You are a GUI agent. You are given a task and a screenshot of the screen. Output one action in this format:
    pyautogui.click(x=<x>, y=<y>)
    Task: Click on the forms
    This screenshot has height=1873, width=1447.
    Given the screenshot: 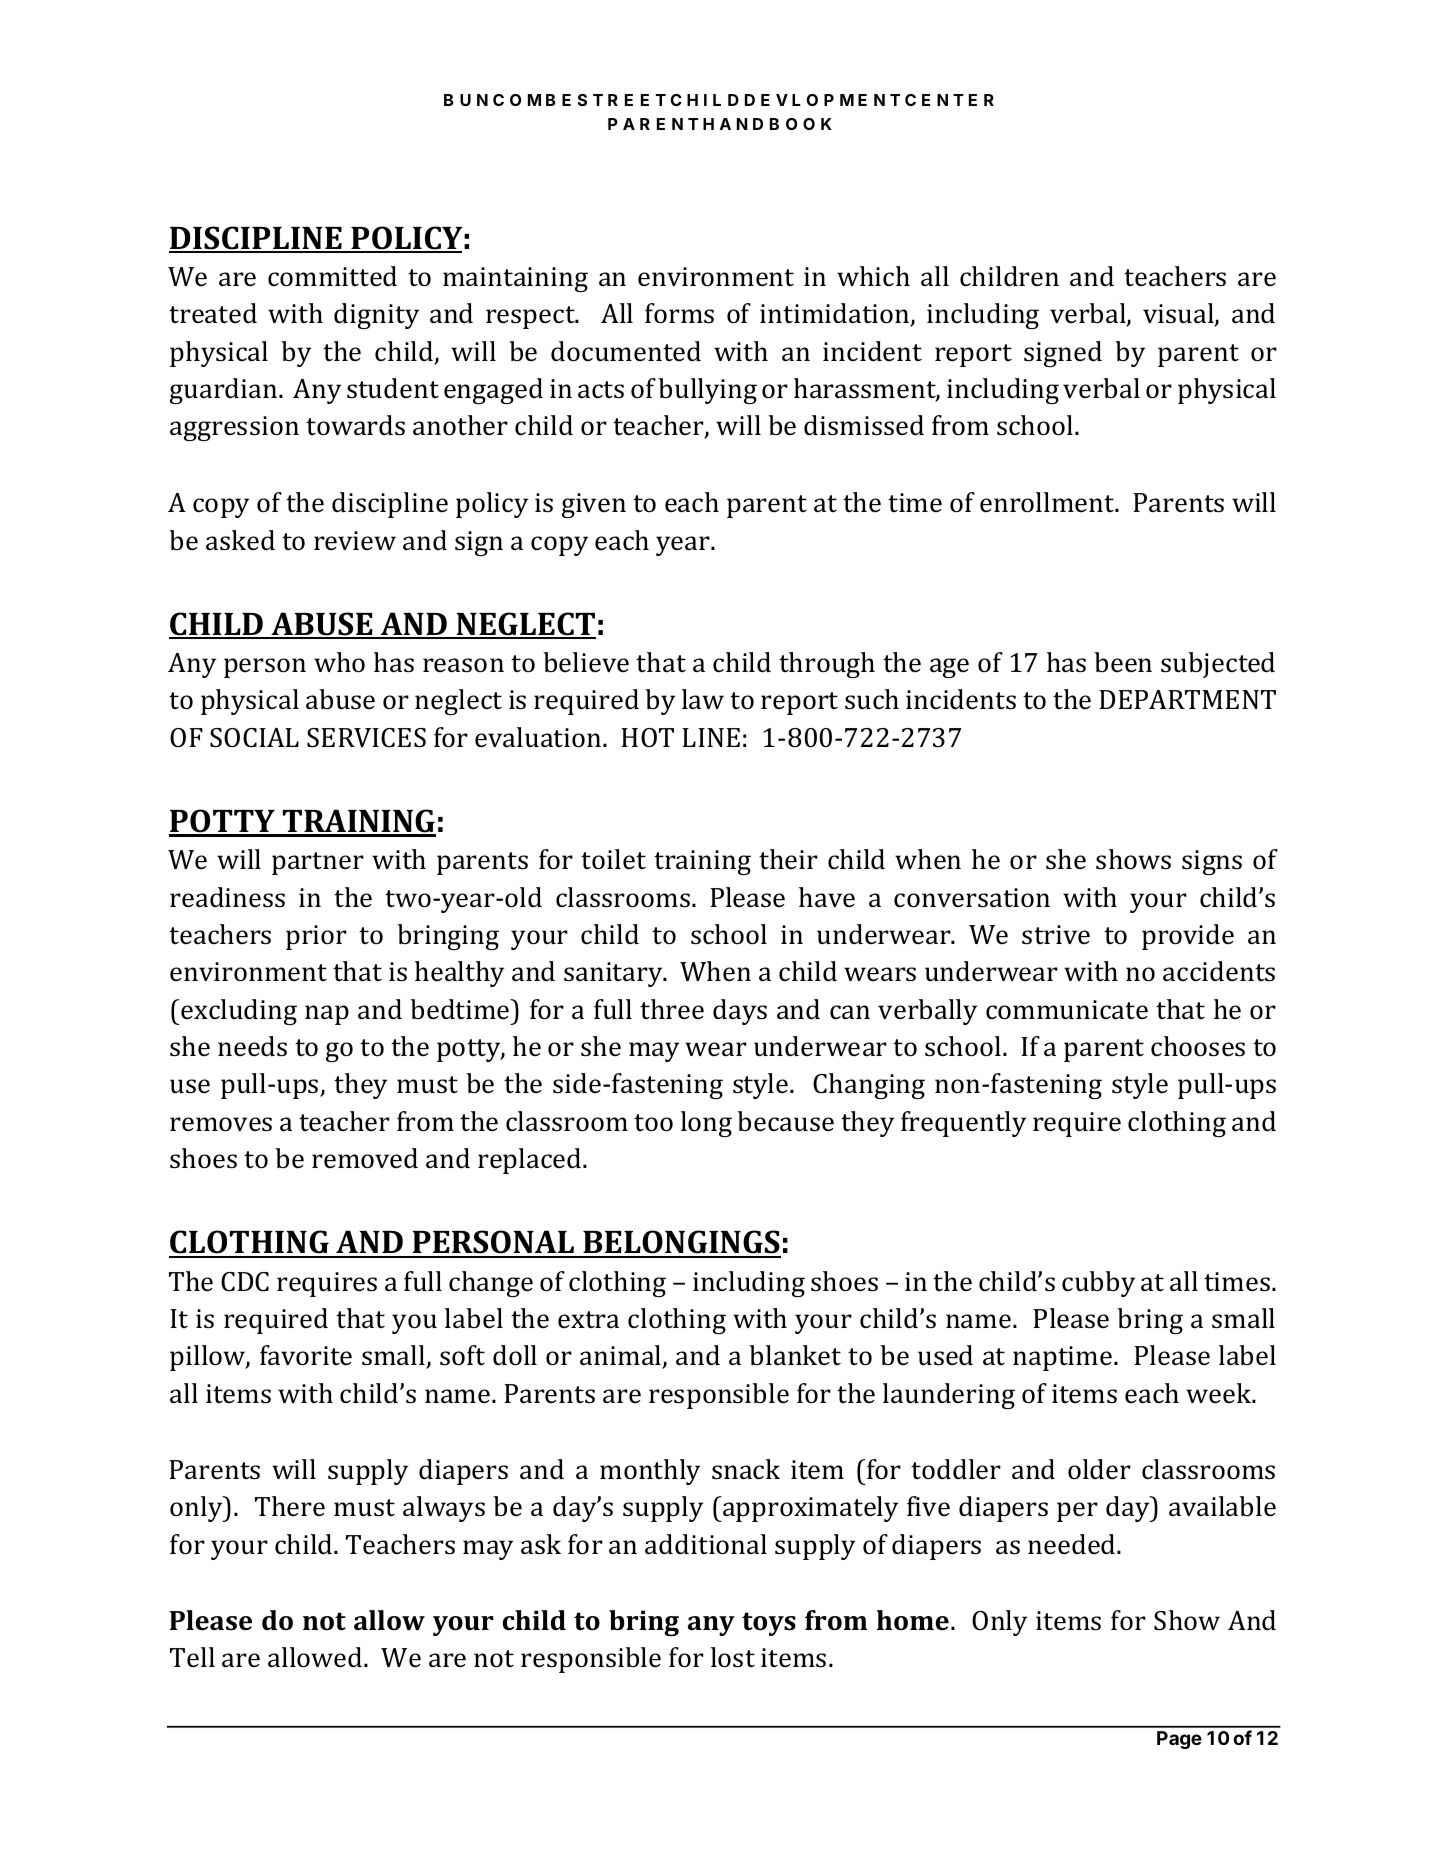 What is the action you would take?
    pyautogui.click(x=679, y=313)
